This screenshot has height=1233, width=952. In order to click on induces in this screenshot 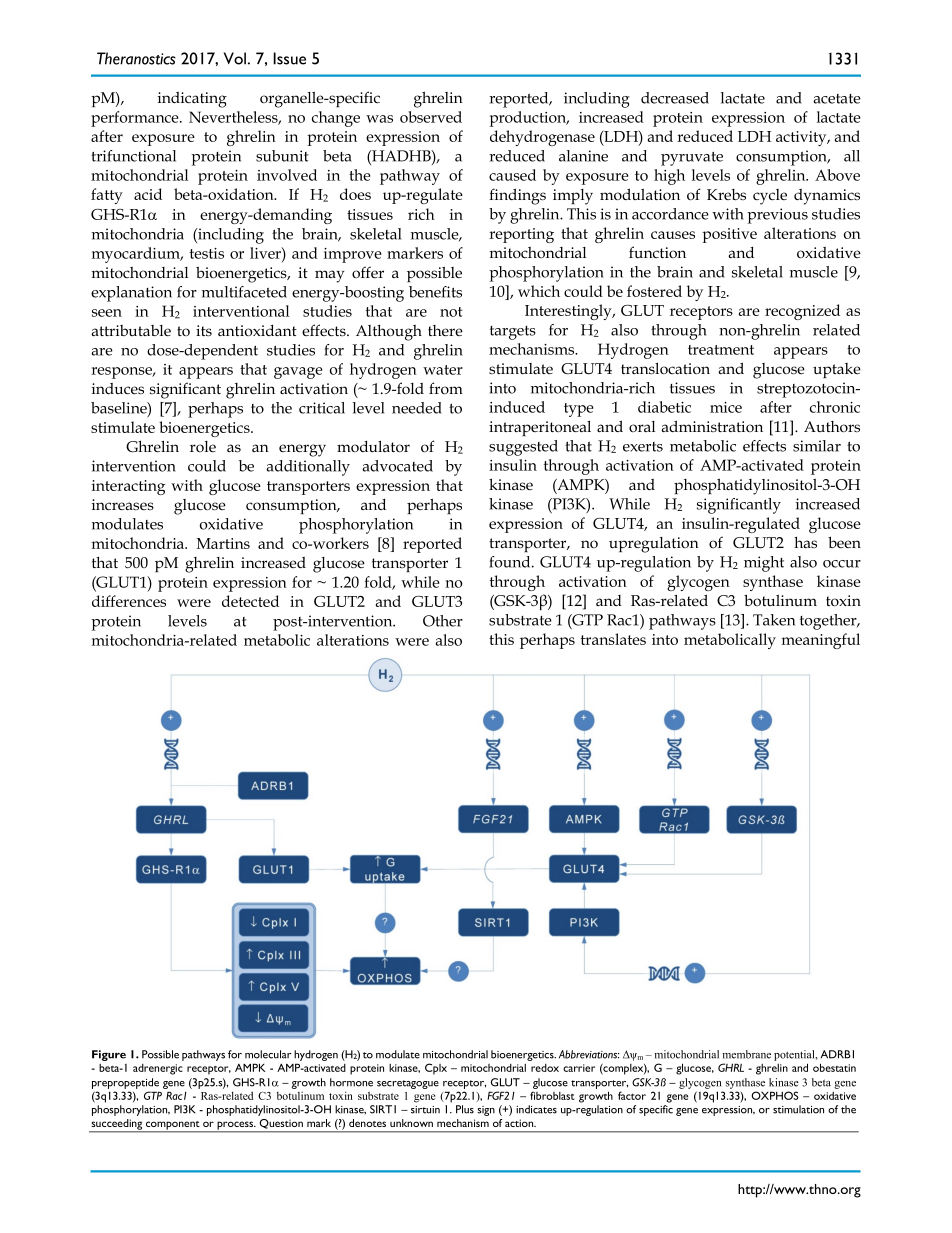, I will do `click(118, 388)`.
